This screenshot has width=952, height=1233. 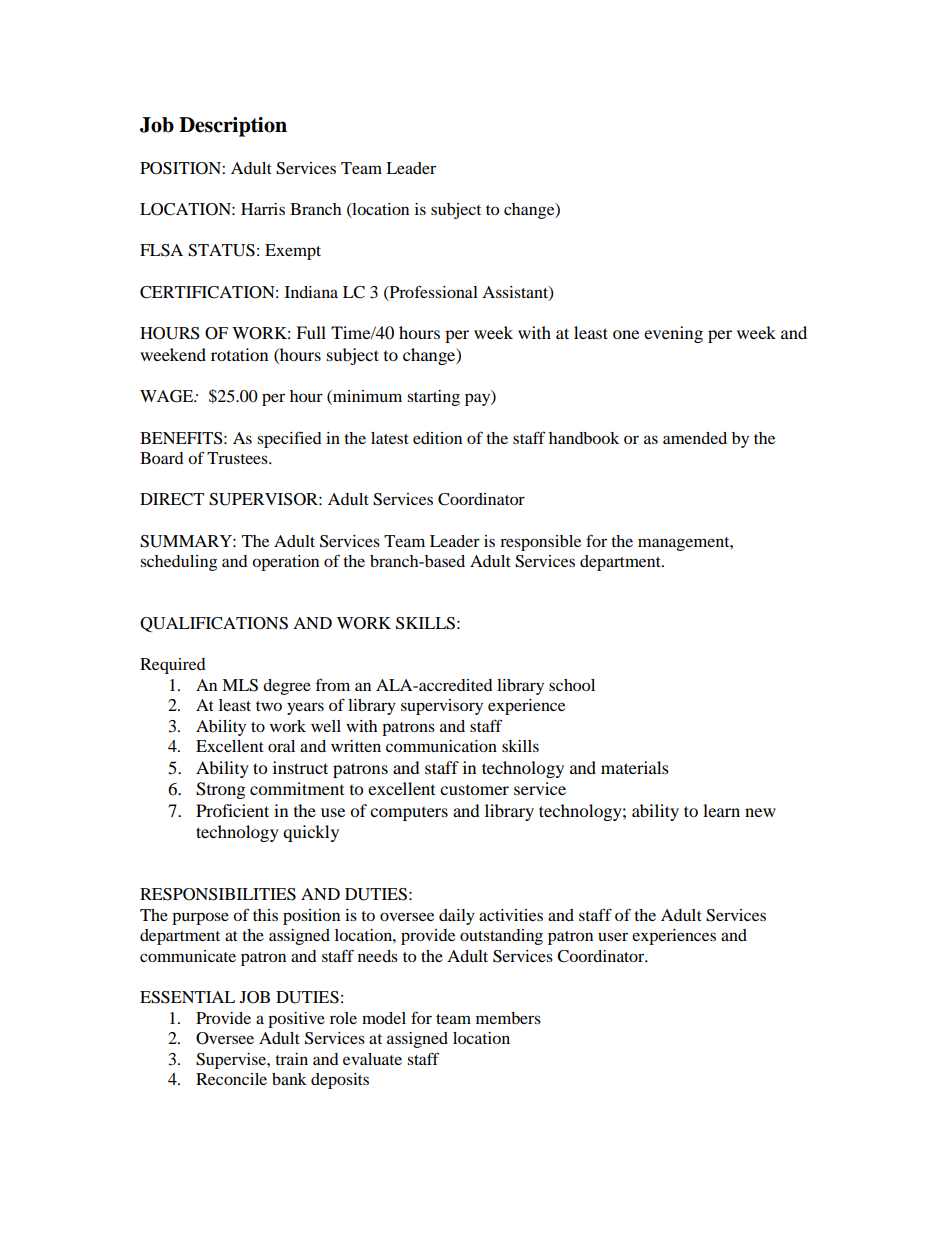 What do you see at coordinates (231, 1079) in the screenshot?
I see `Reconcile` at bounding box center [231, 1079].
